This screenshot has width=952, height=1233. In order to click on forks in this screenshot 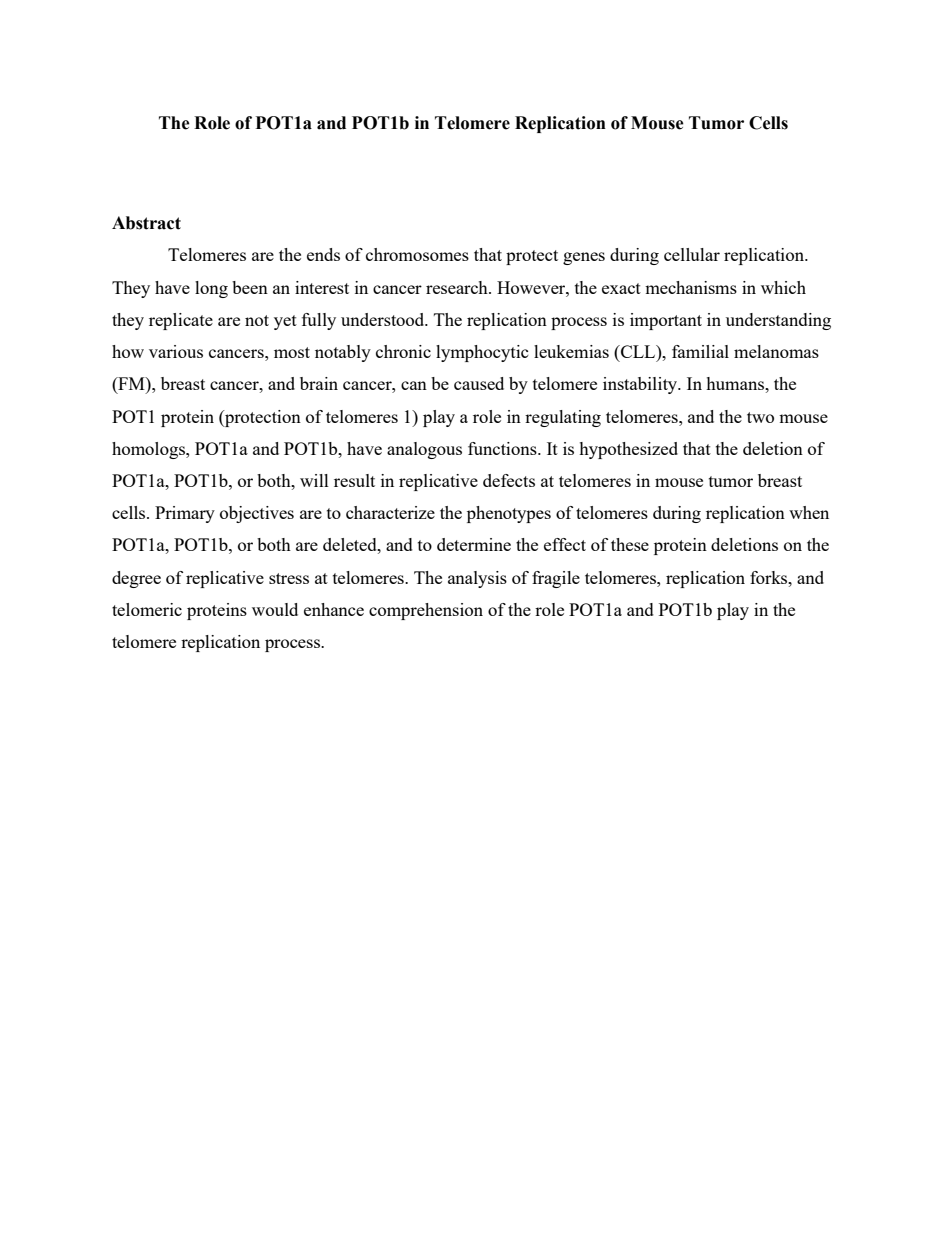, I will do `click(770, 577)`.
